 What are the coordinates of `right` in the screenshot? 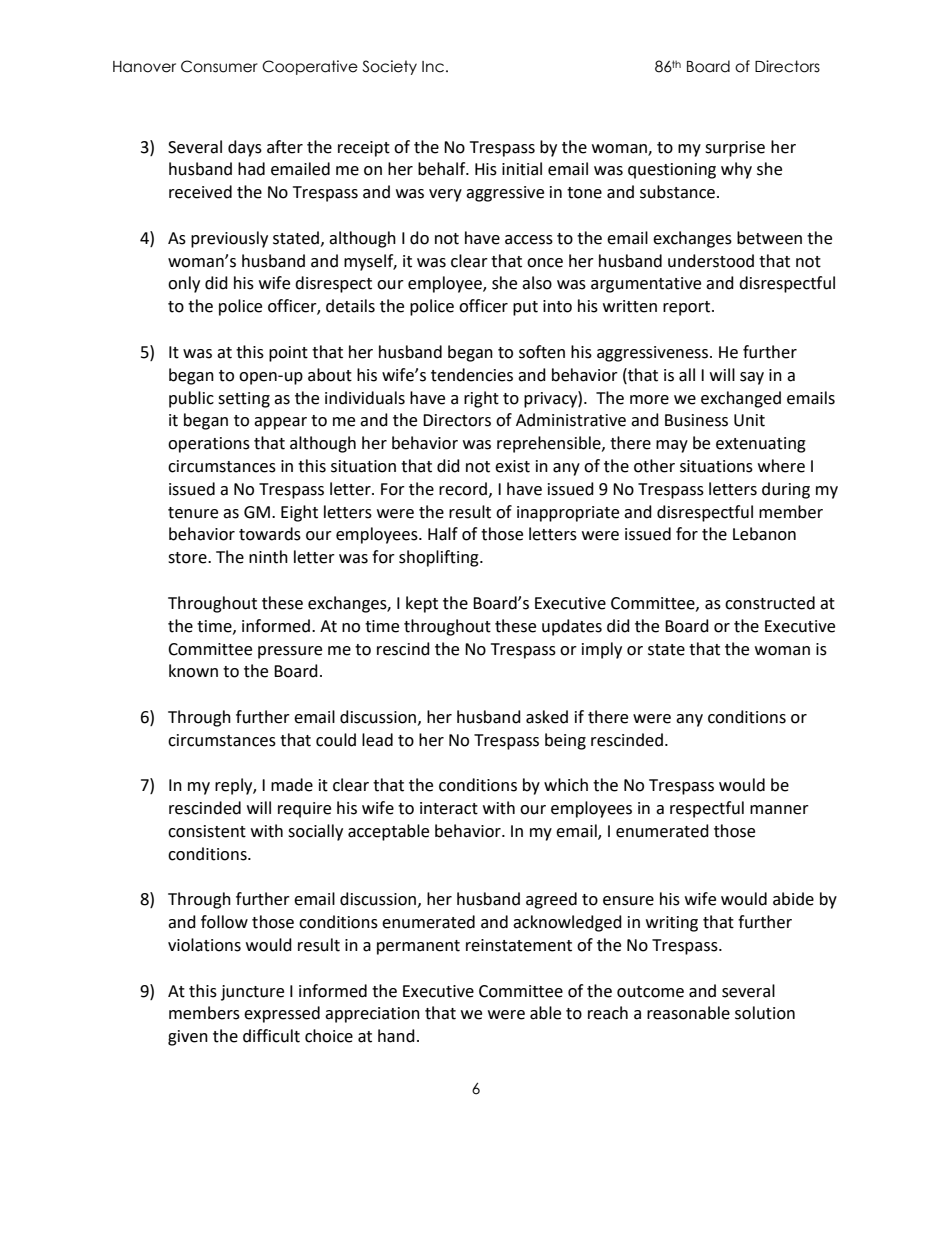 It's located at (481, 399).
